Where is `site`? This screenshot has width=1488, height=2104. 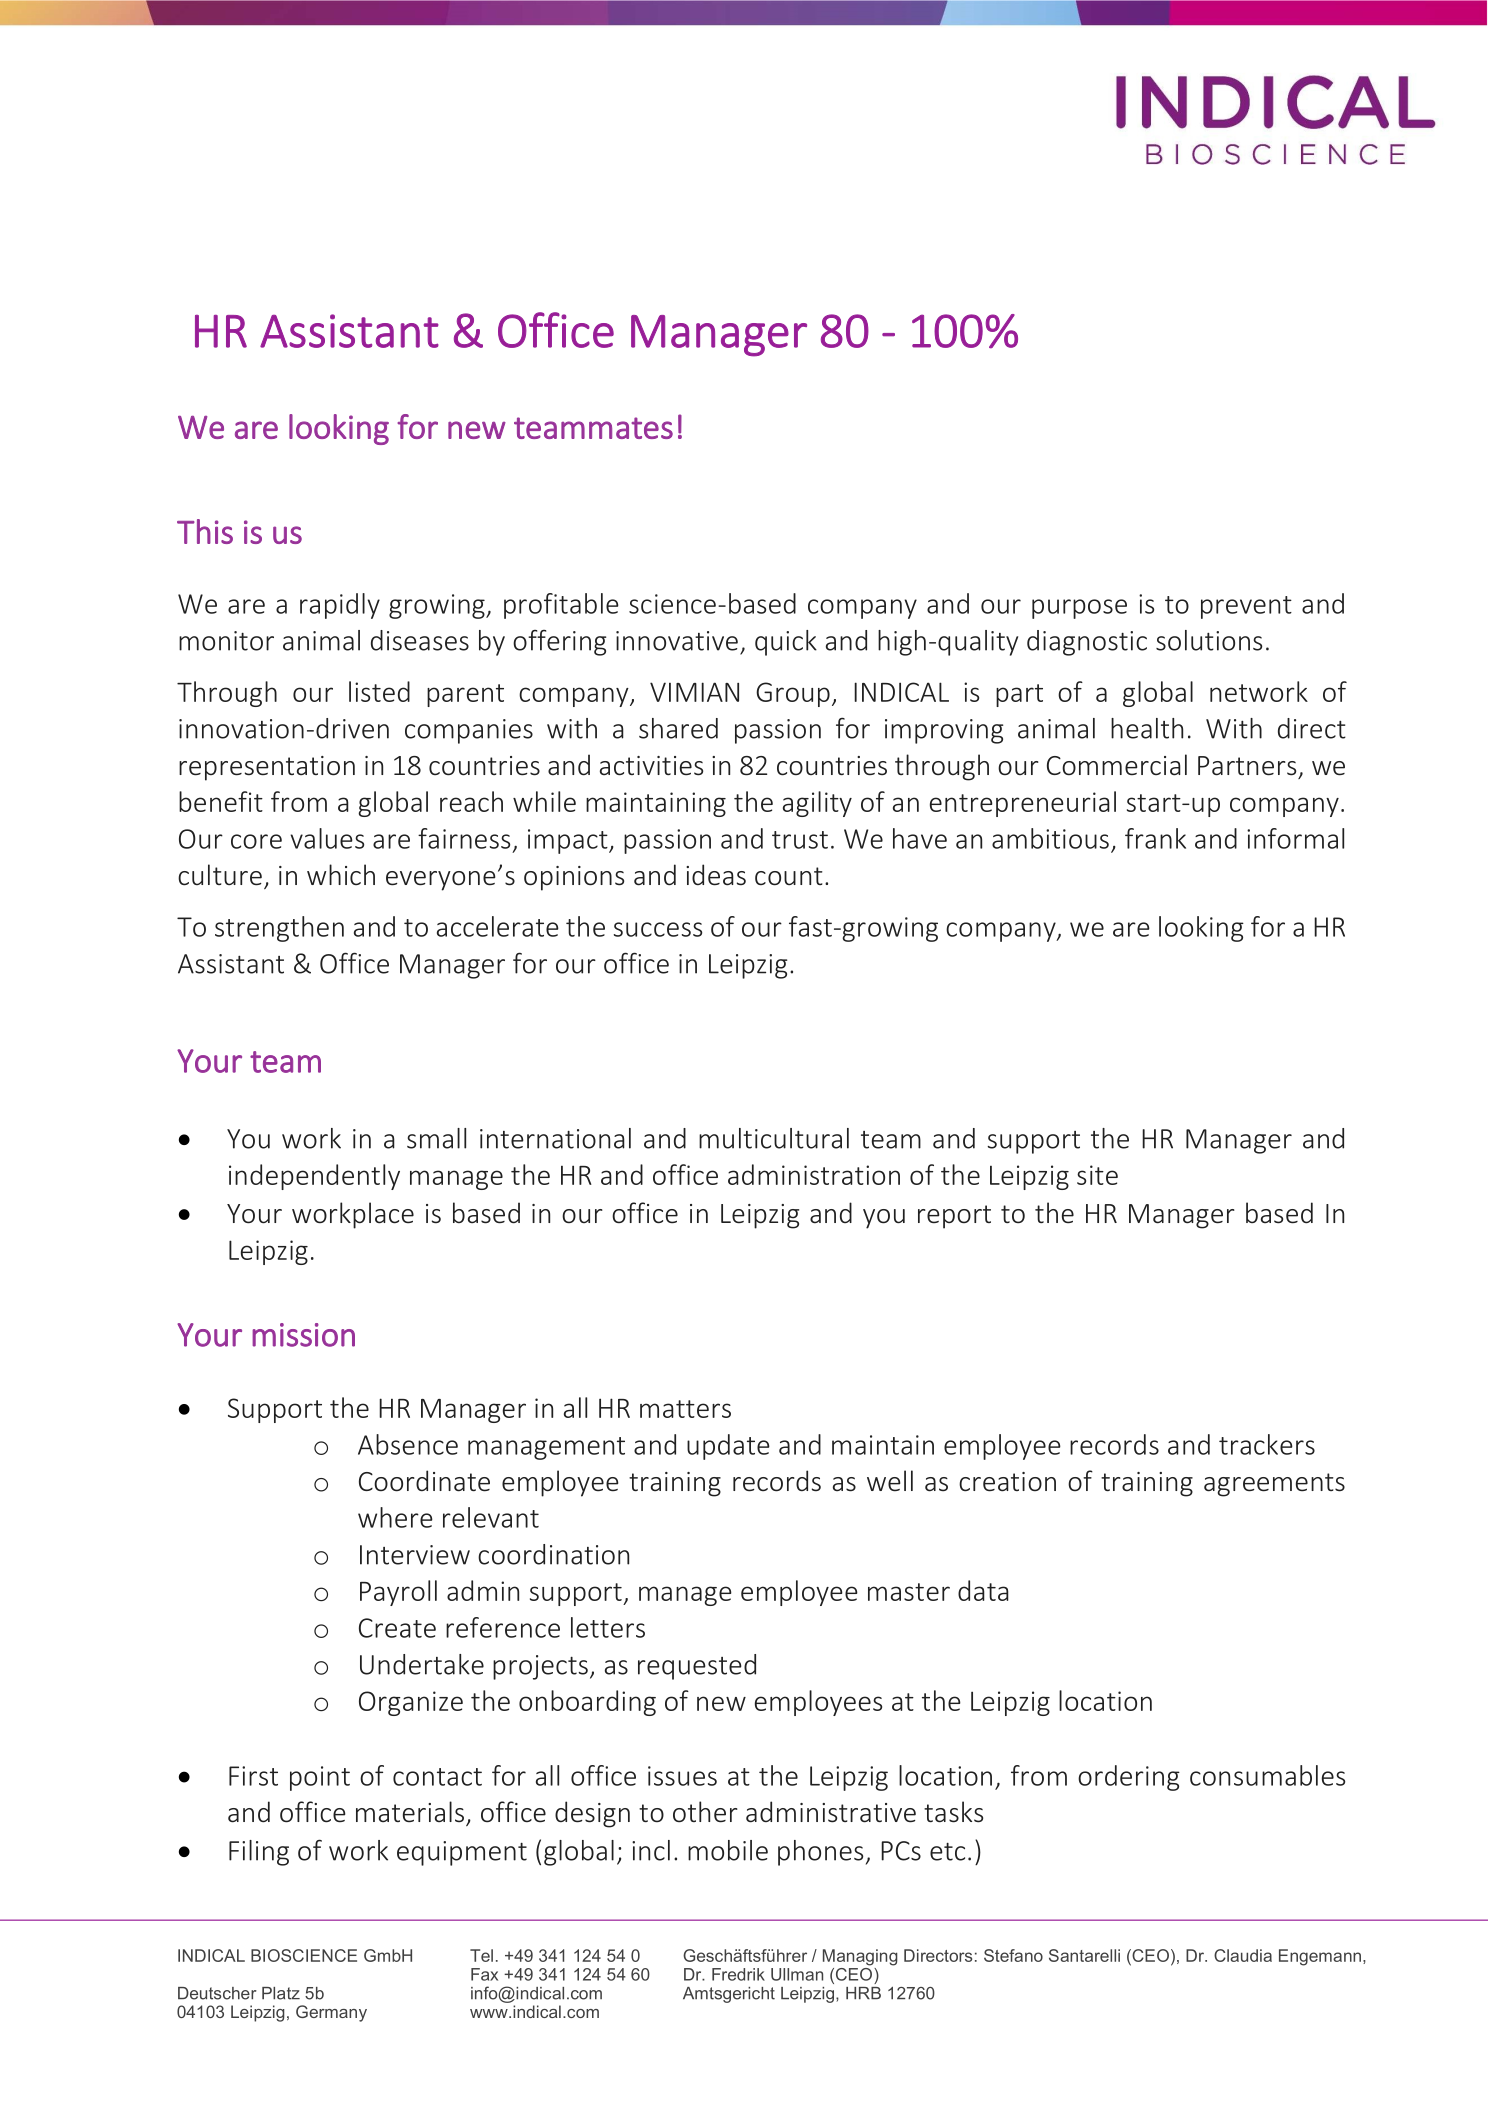
site is located at coordinates (1097, 1175).
